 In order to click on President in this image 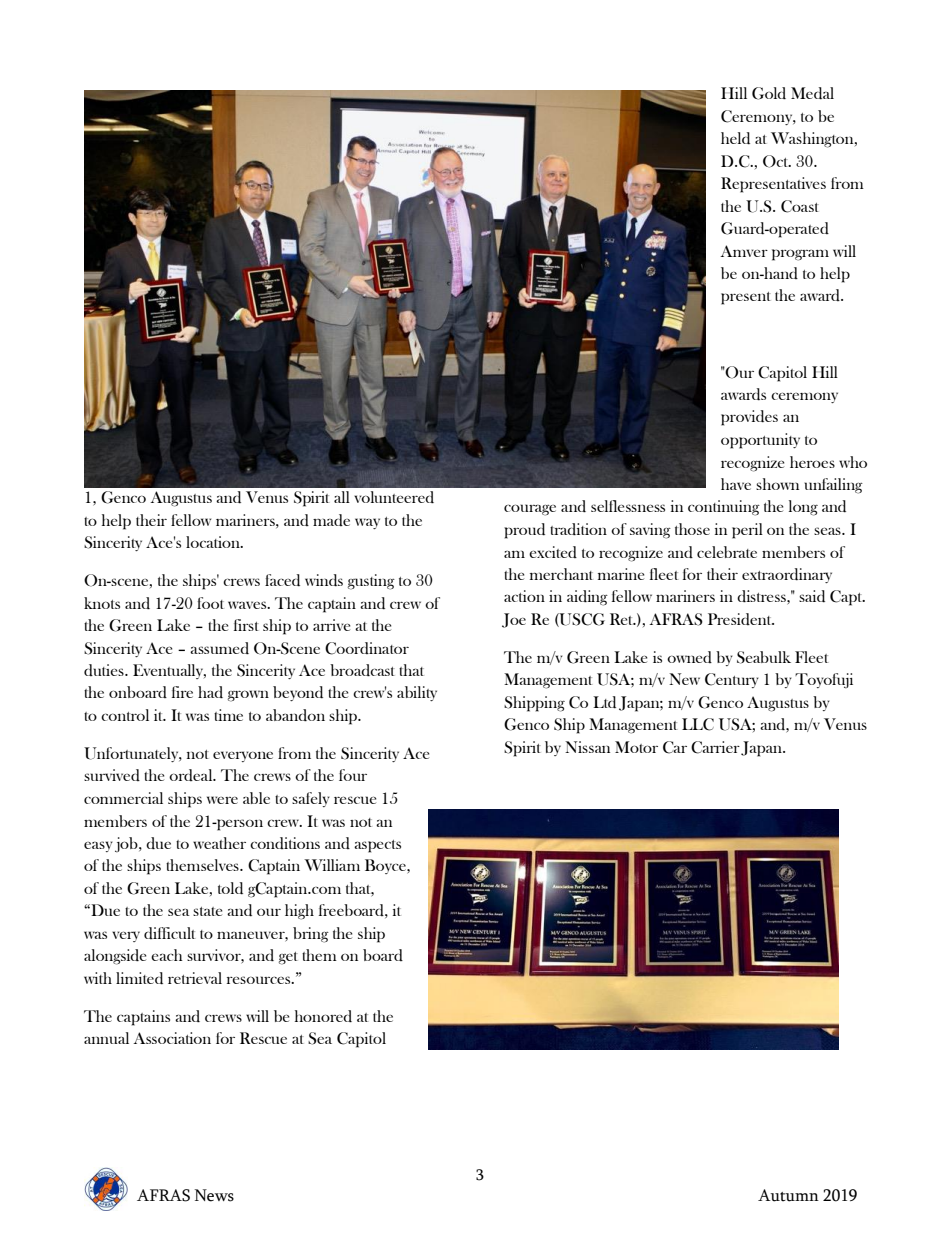, I will do `click(741, 619)`.
